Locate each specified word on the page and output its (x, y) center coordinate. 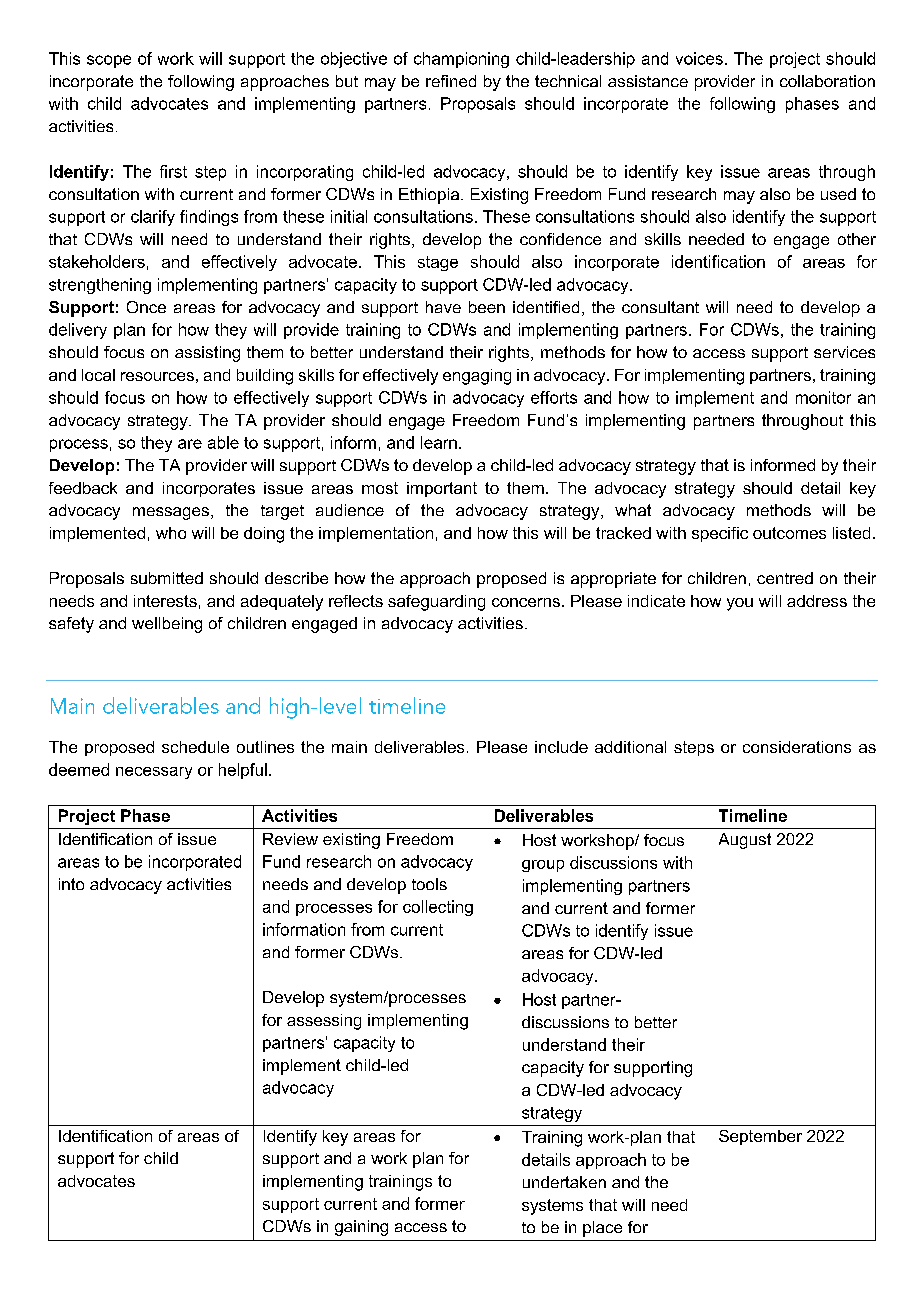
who (171, 533)
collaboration (827, 81)
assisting (207, 354)
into (71, 884)
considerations (797, 747)
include (561, 747)
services (844, 352)
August (745, 841)
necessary (154, 773)
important (442, 489)
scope (109, 61)
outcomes (789, 533)
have (443, 307)
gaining (361, 1228)
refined (451, 81)
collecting (438, 908)
